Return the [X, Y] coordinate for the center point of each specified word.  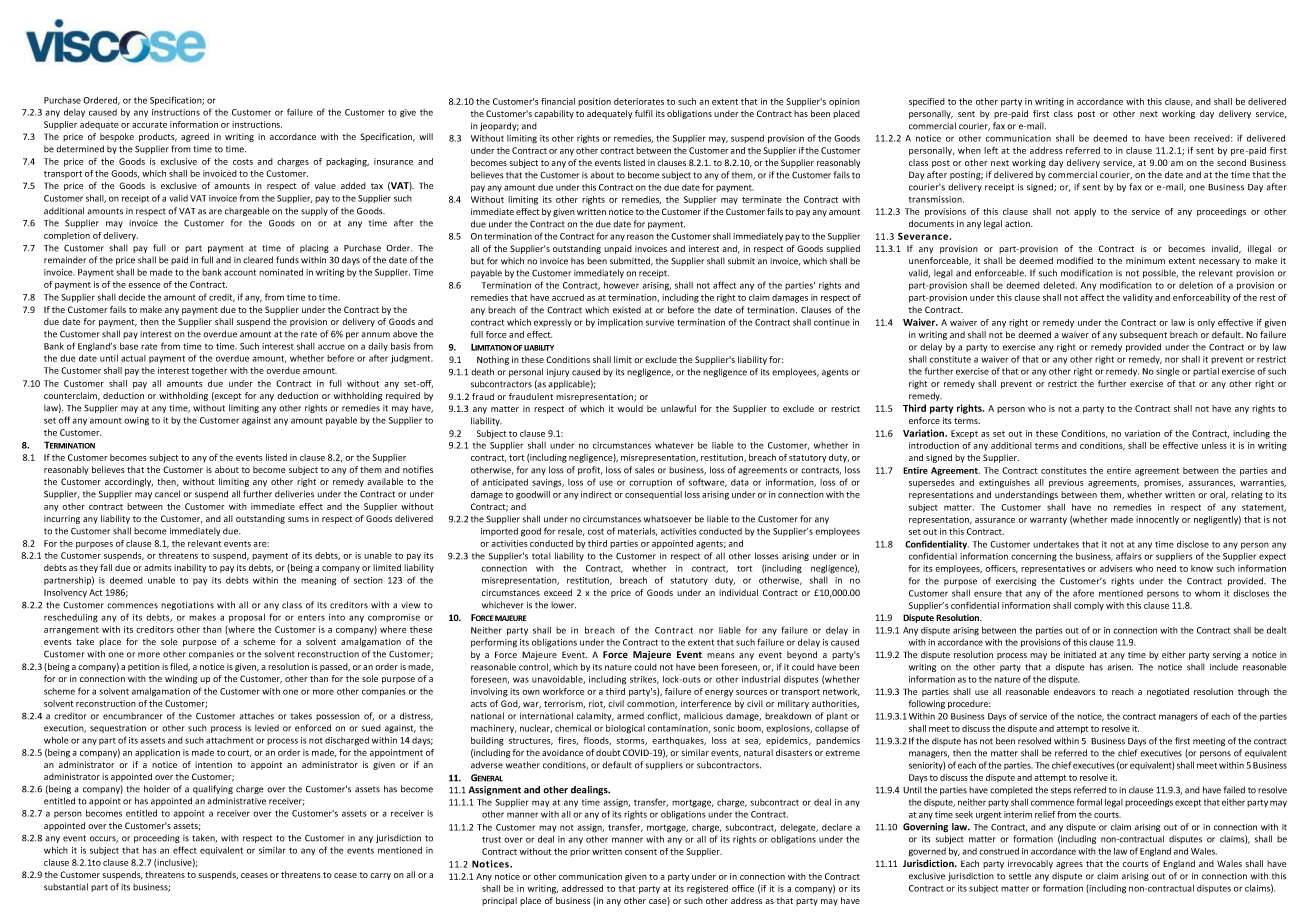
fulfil [644, 113]
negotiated [1168, 692]
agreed [195, 137]
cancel [167, 494]
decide [131, 297]
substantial [66, 887]
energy [719, 693]
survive [660, 322]
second [1231, 162]
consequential [653, 495]
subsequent [1143, 335]
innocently [1157, 520]
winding [181, 679]
